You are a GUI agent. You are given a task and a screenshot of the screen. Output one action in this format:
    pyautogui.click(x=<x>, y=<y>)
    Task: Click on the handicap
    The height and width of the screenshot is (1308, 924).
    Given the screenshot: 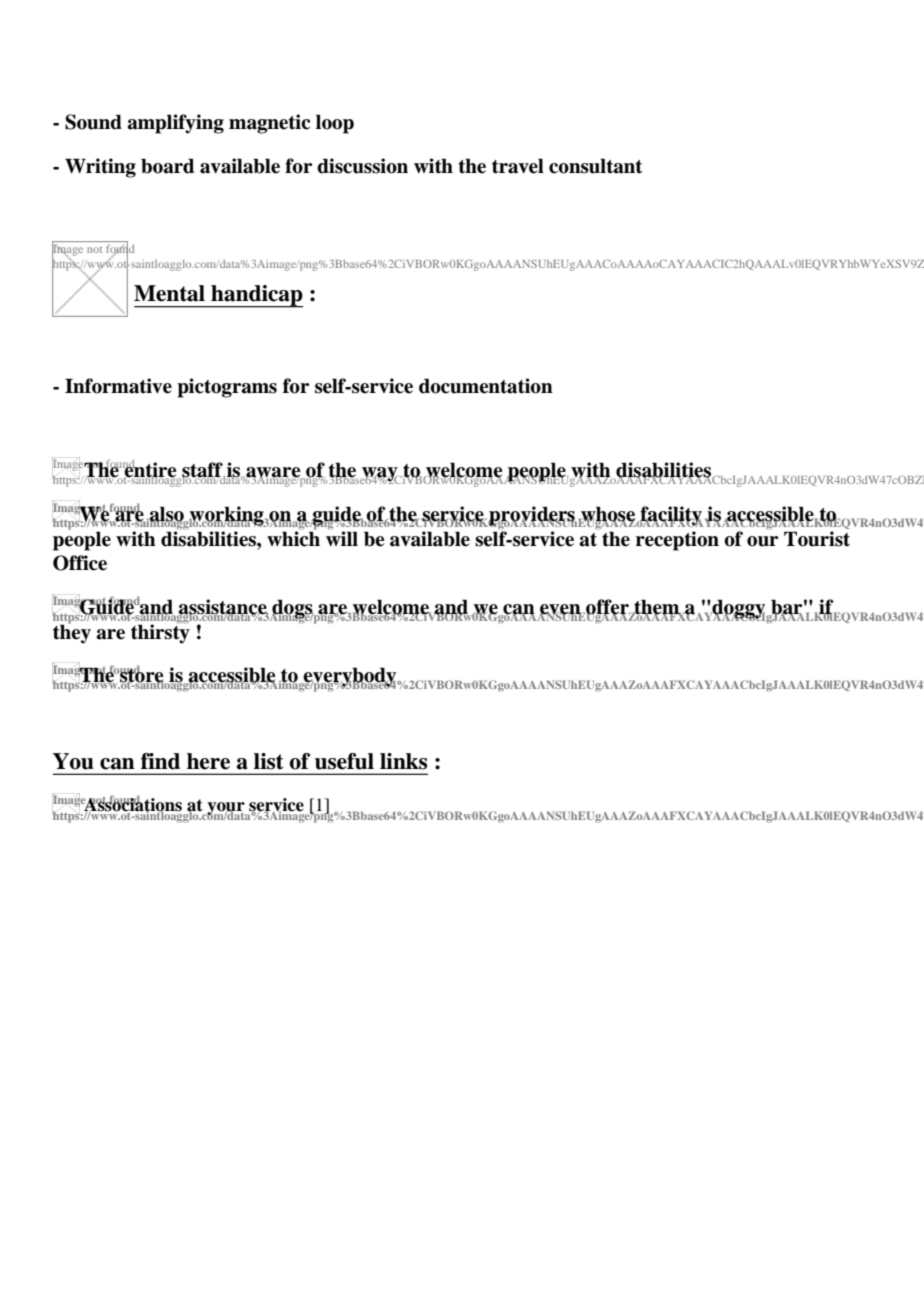 What is the action you would take?
    pyautogui.click(x=256, y=296)
